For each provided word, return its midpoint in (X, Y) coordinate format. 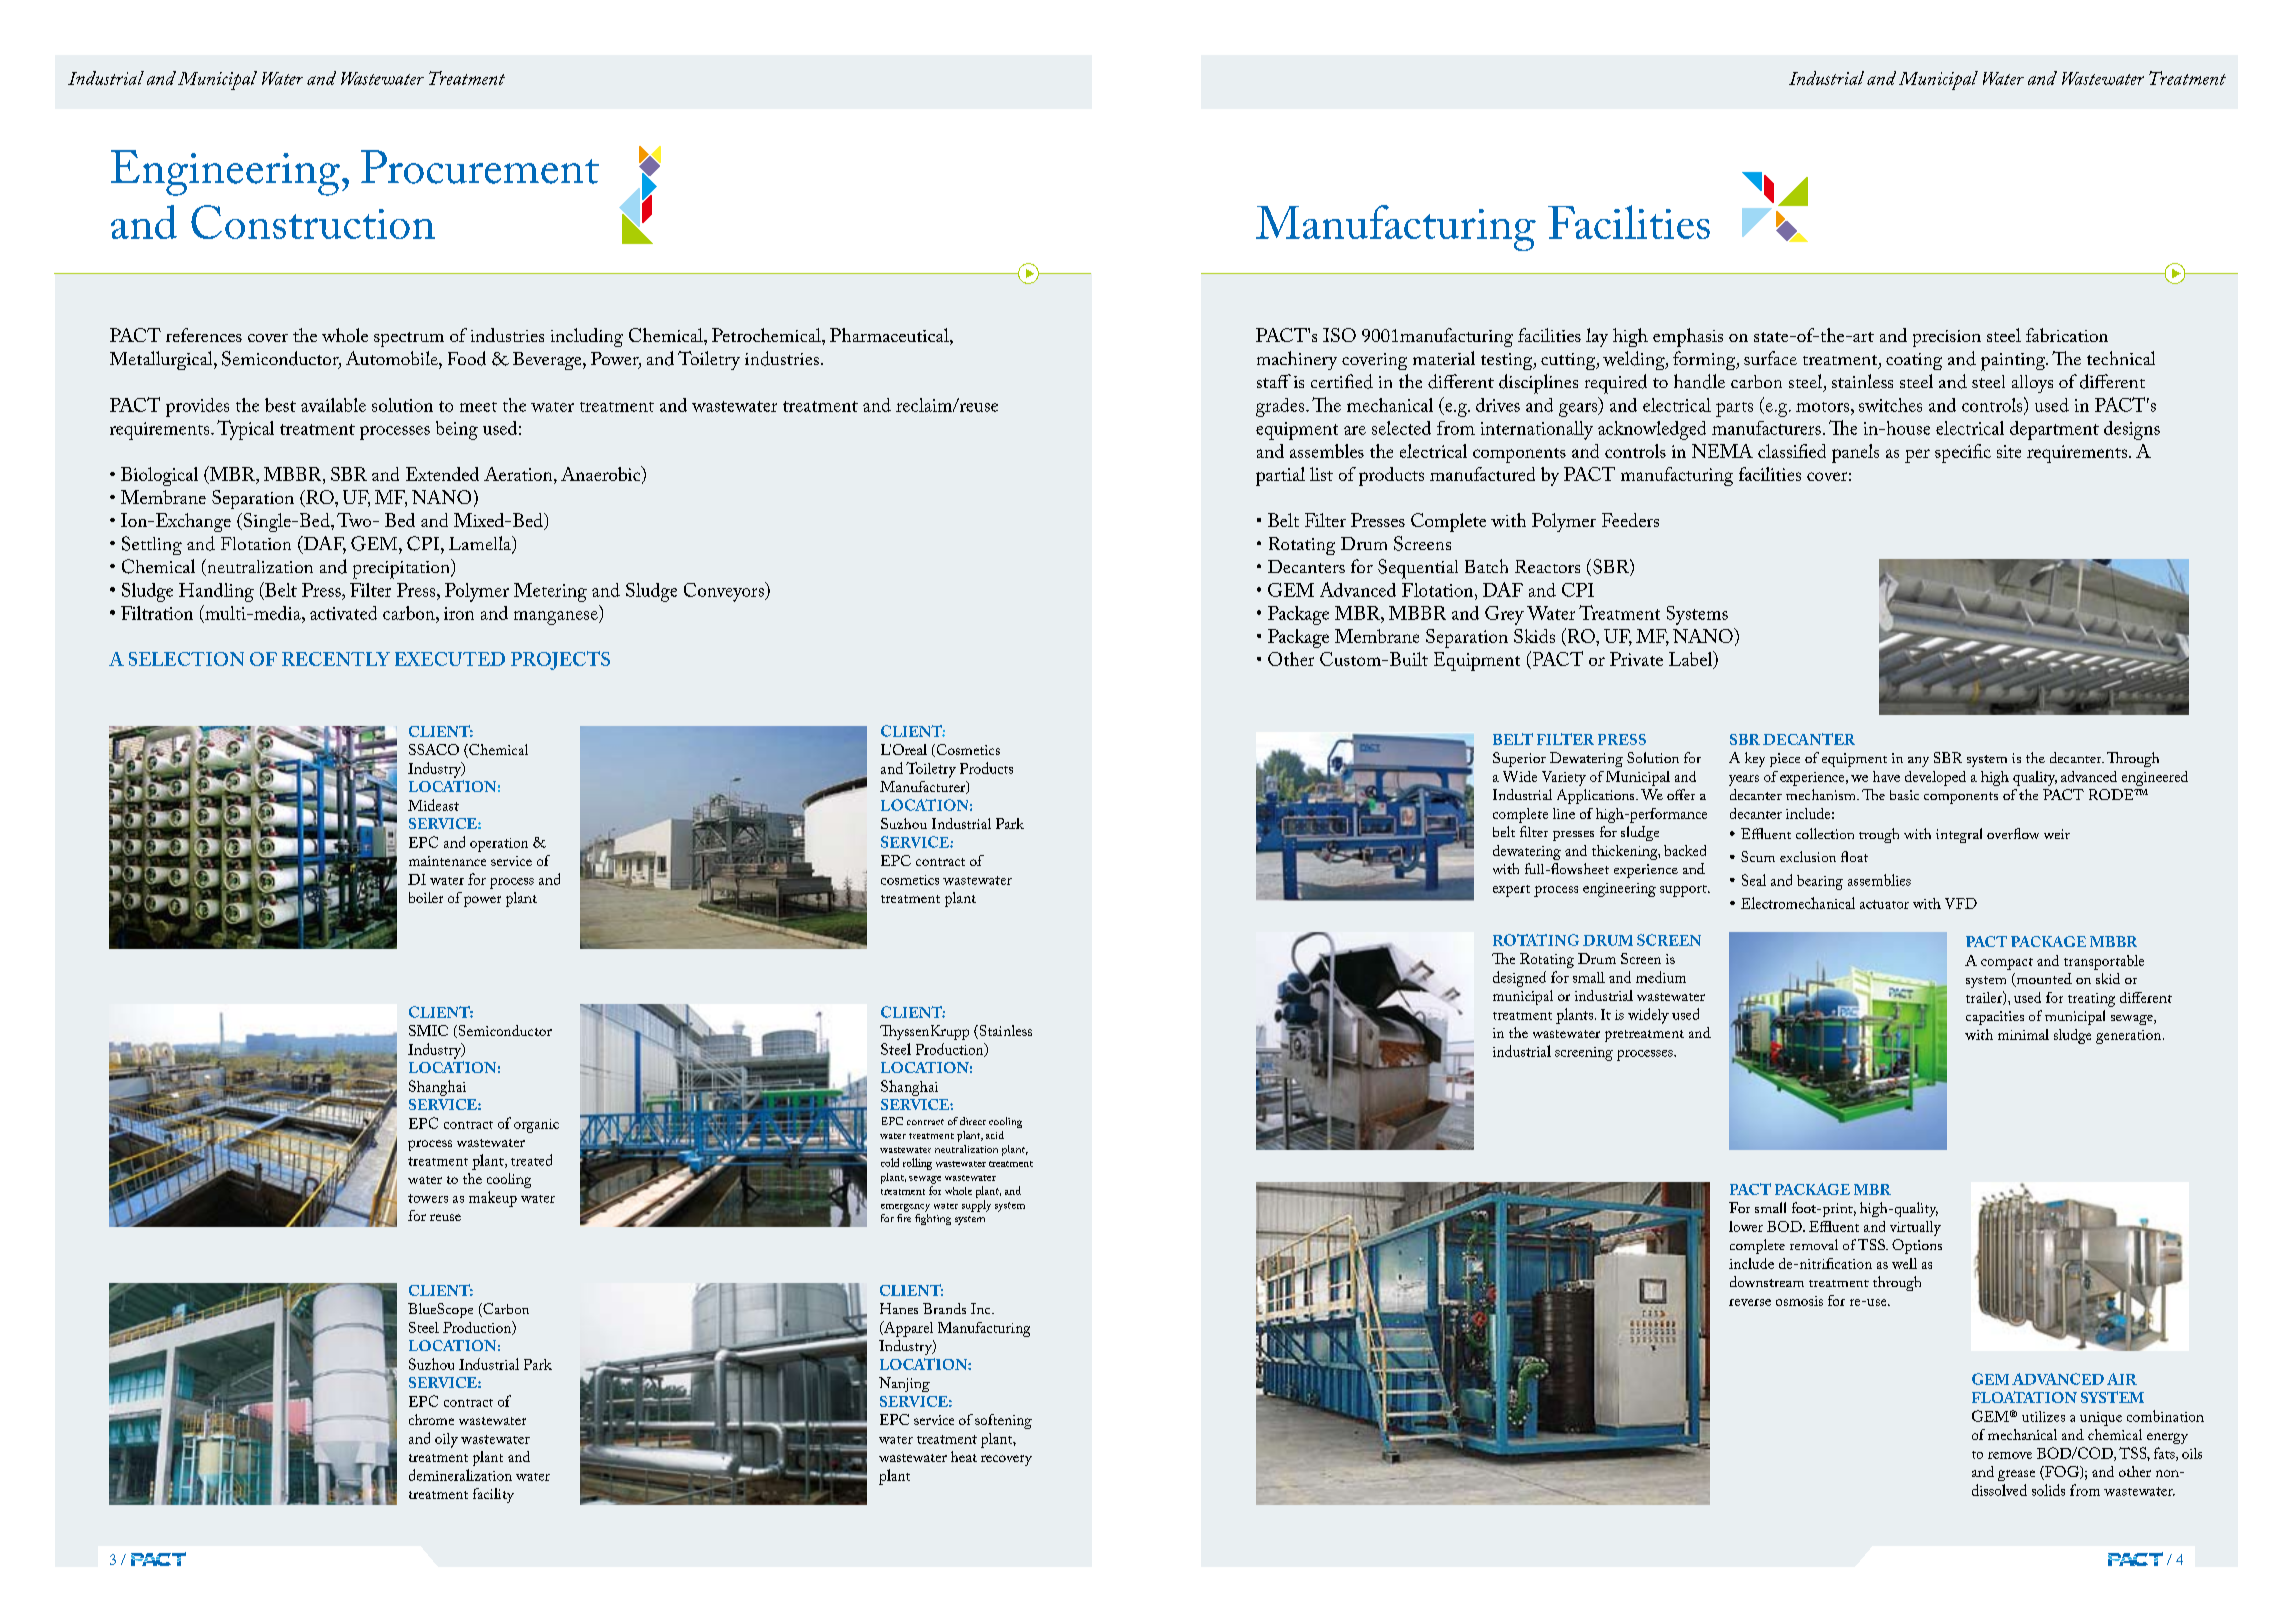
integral (1959, 835)
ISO (1339, 335)
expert (1511, 891)
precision (1947, 338)
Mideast (433, 805)
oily (446, 1440)
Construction (313, 222)
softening (1003, 1421)
